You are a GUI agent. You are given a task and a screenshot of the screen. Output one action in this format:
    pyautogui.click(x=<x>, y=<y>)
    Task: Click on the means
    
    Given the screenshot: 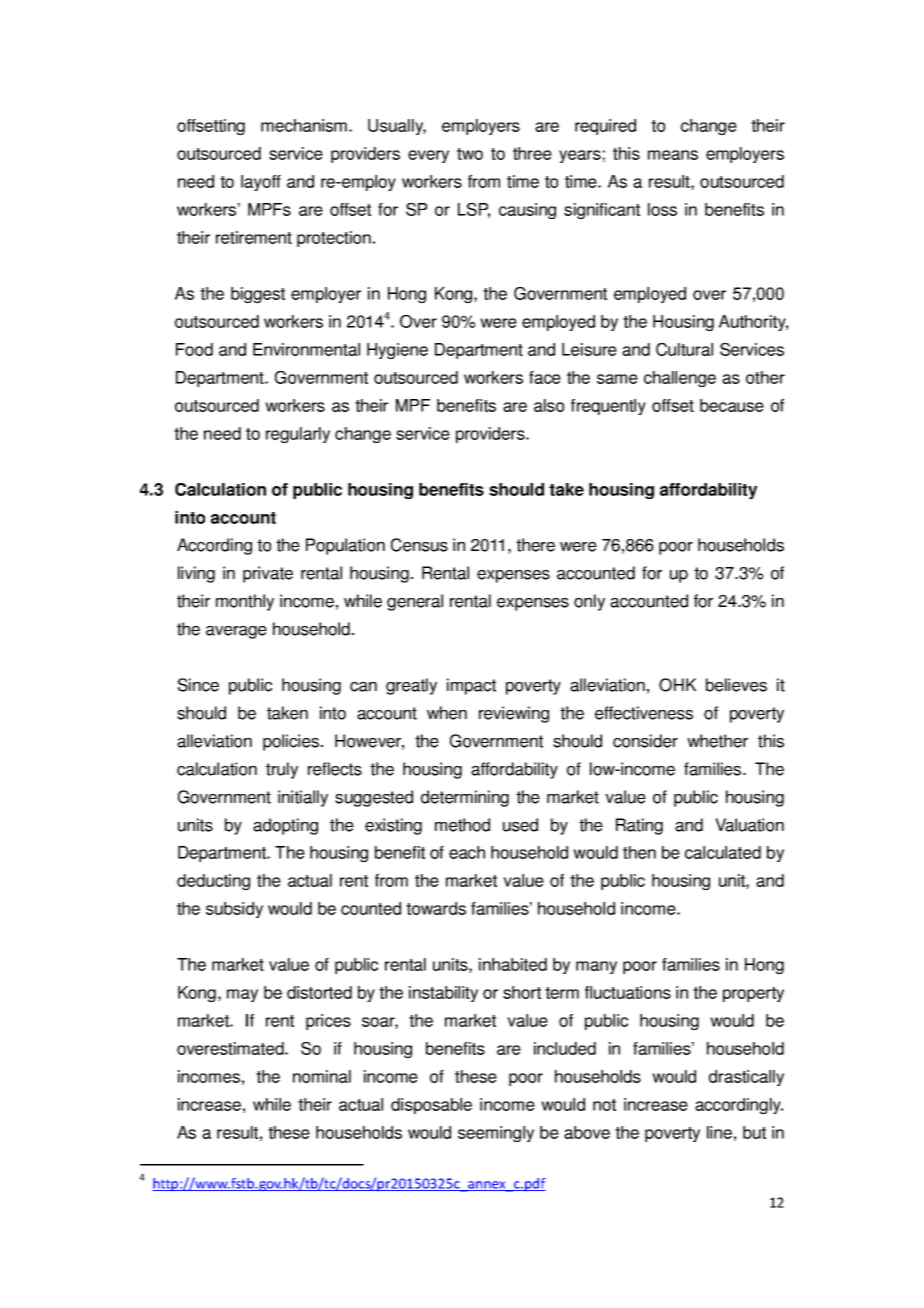 What is the action you would take?
    pyautogui.click(x=673, y=155)
